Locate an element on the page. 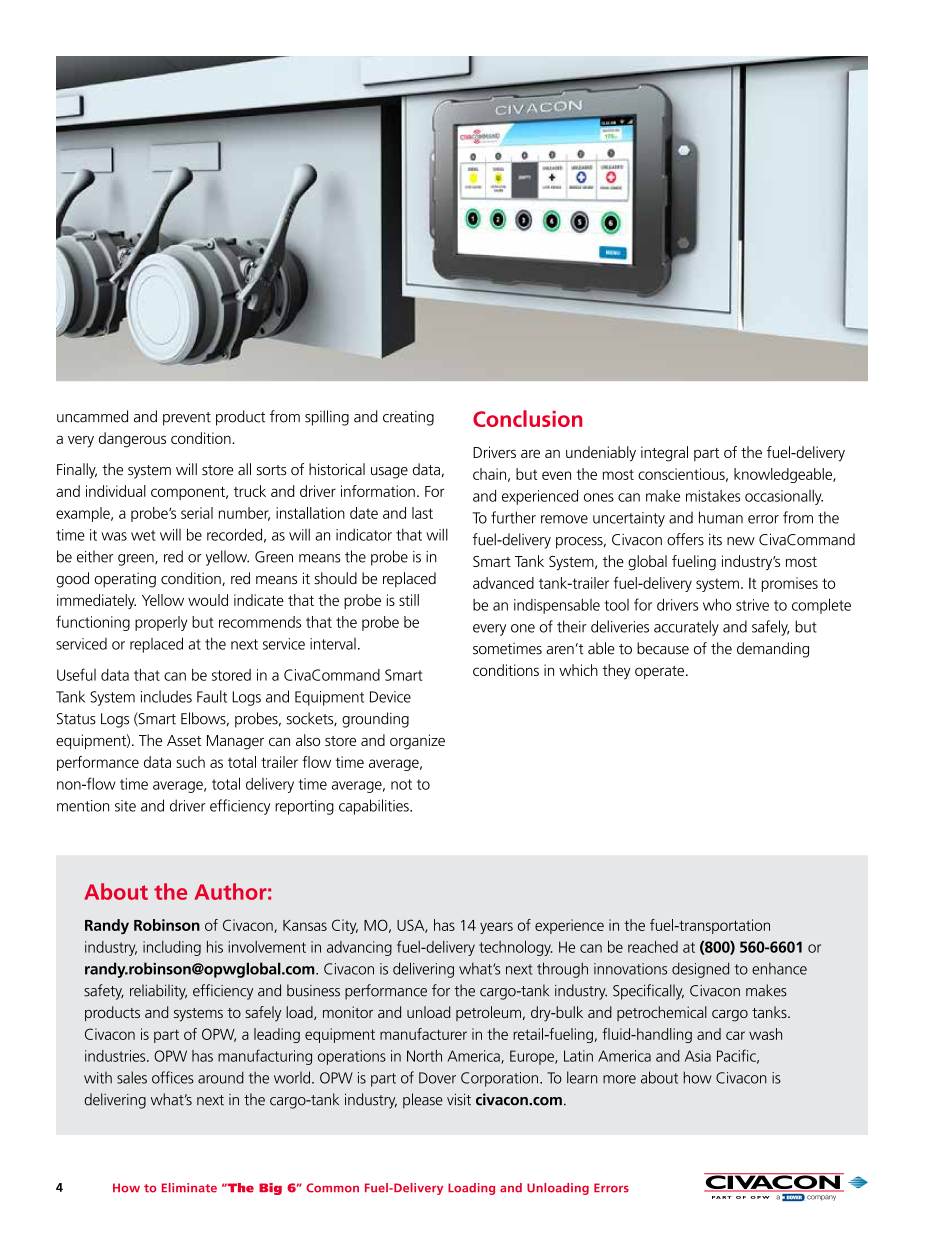 This image has width=952, height=1233. not is located at coordinates (401, 784).
